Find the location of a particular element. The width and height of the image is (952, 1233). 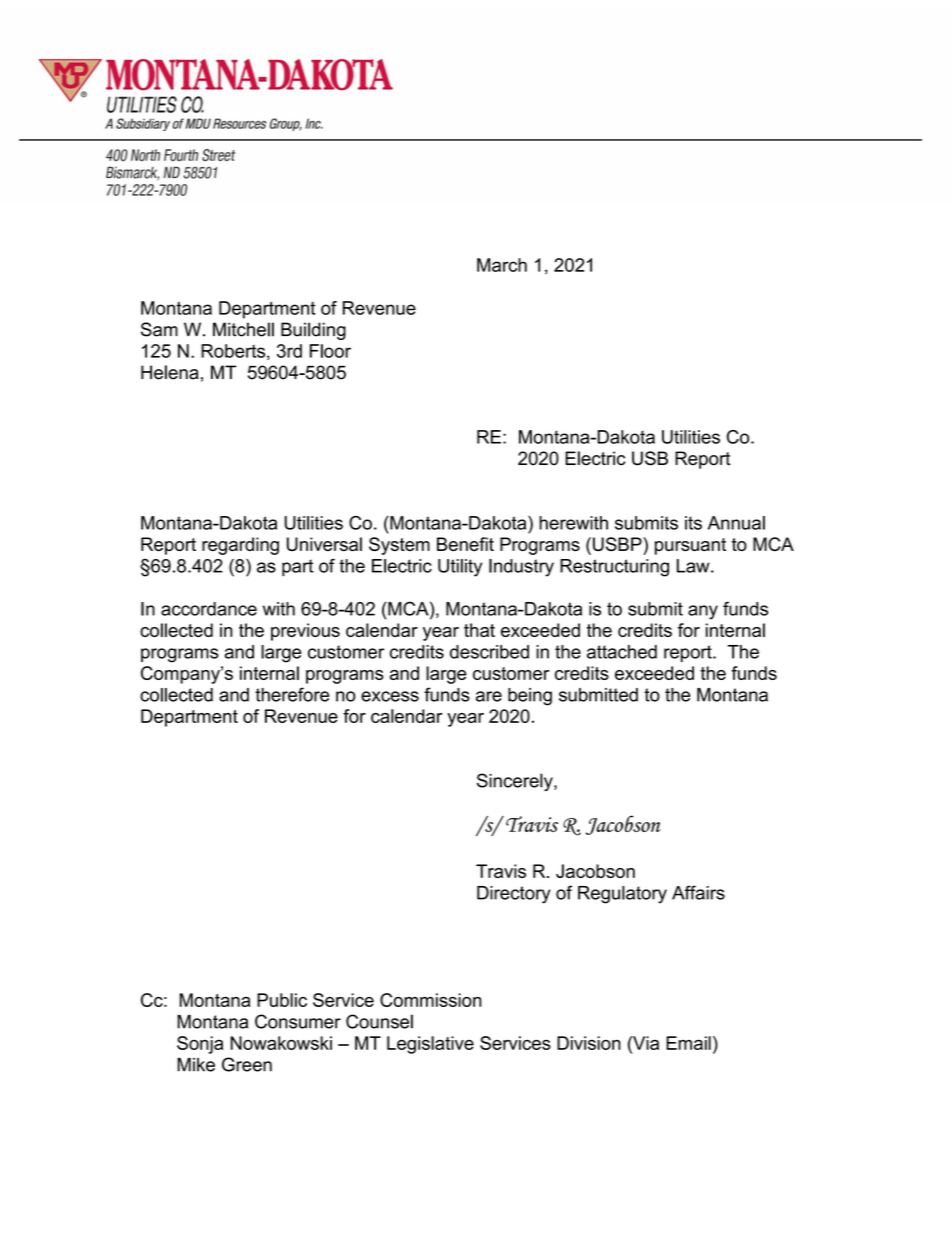

Directory is located at coordinates (514, 895).
